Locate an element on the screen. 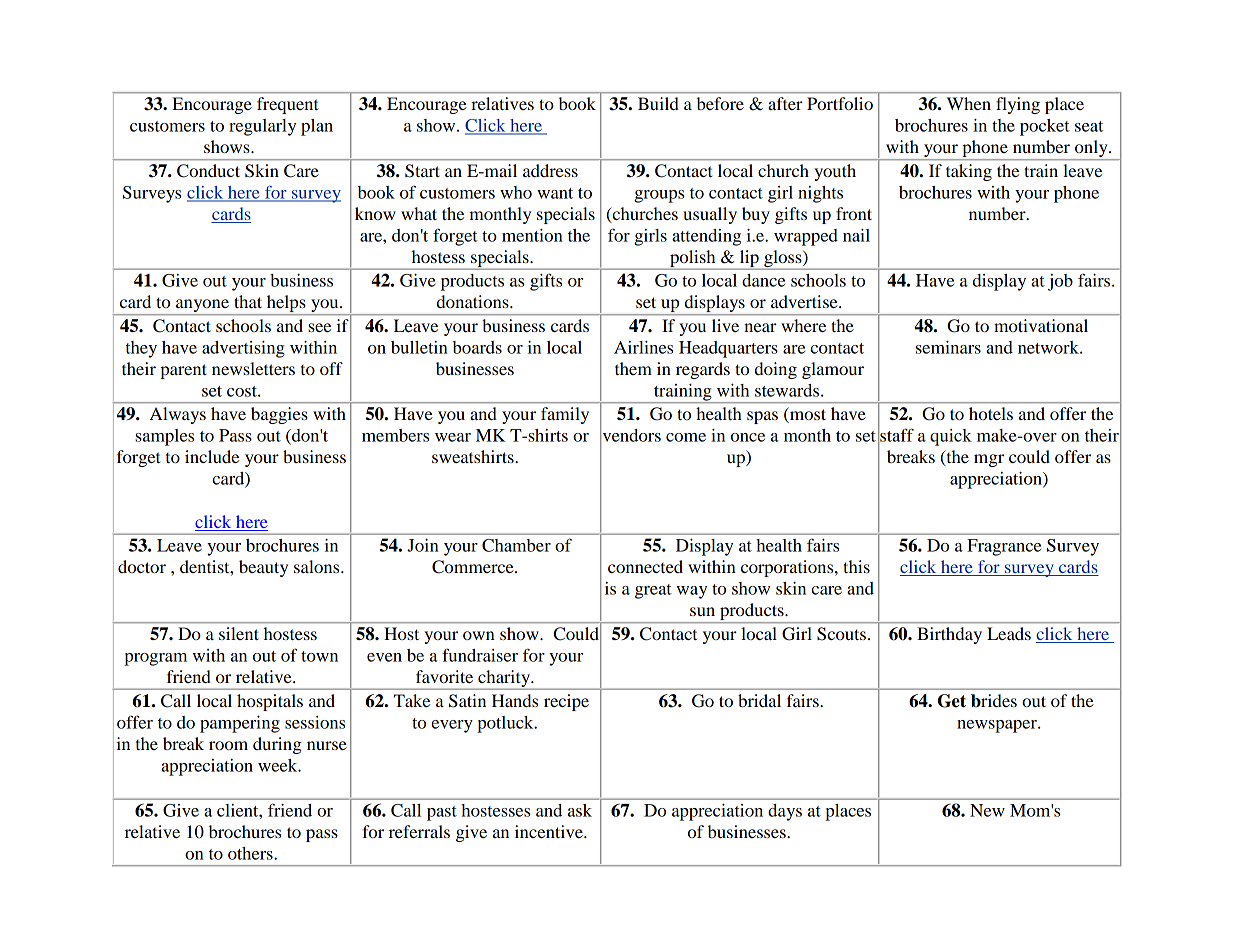 Image resolution: width=1233 pixels, height=952 pixels. regularly is located at coordinates (262, 127).
